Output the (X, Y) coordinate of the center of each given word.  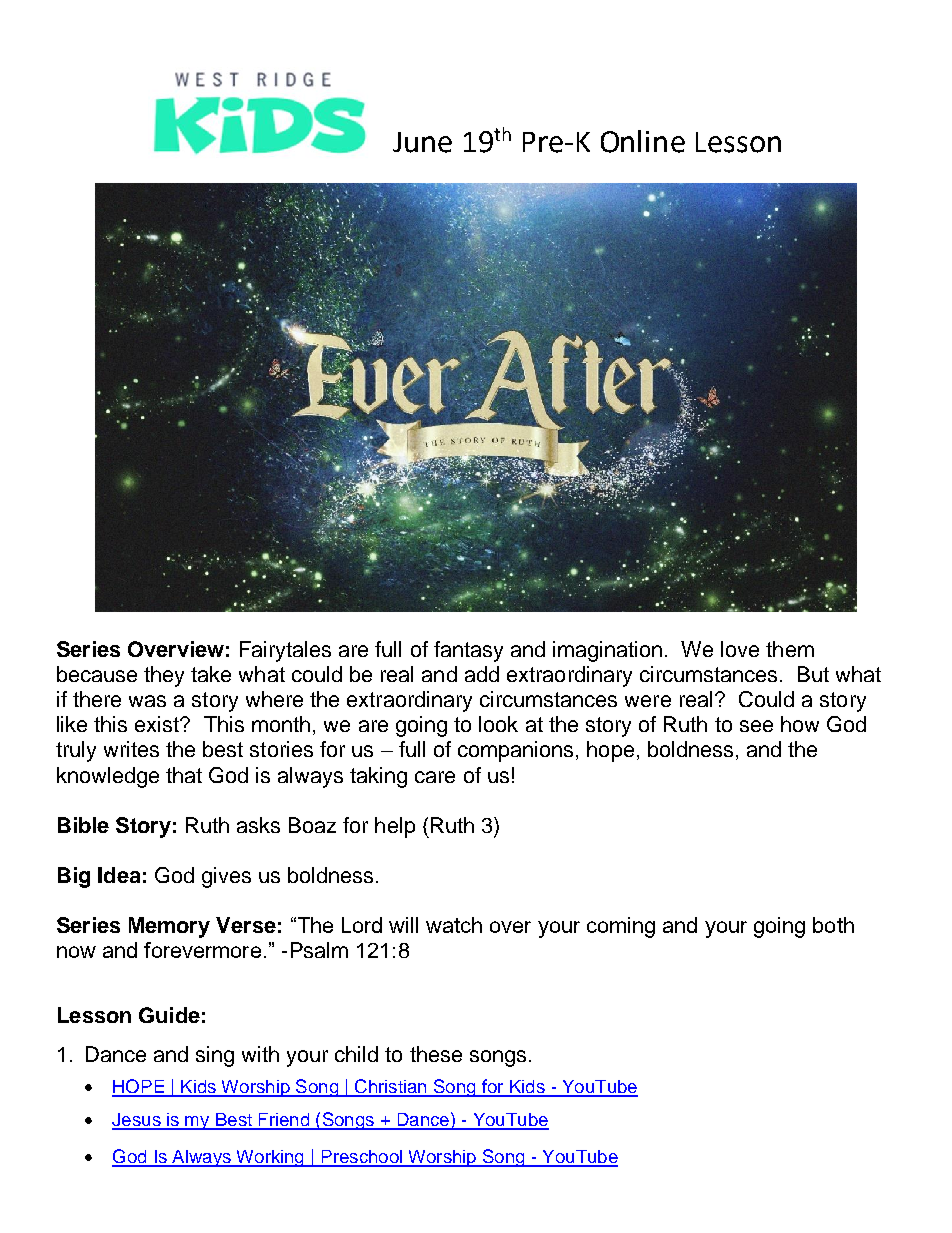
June (422, 142)
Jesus (137, 1121)
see (756, 726)
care (435, 777)
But (813, 674)
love (740, 649)
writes (131, 749)
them (790, 649)
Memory (169, 927)
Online (643, 141)
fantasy (468, 651)
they (164, 676)
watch (454, 925)
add (482, 674)
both (833, 925)
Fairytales (285, 651)
